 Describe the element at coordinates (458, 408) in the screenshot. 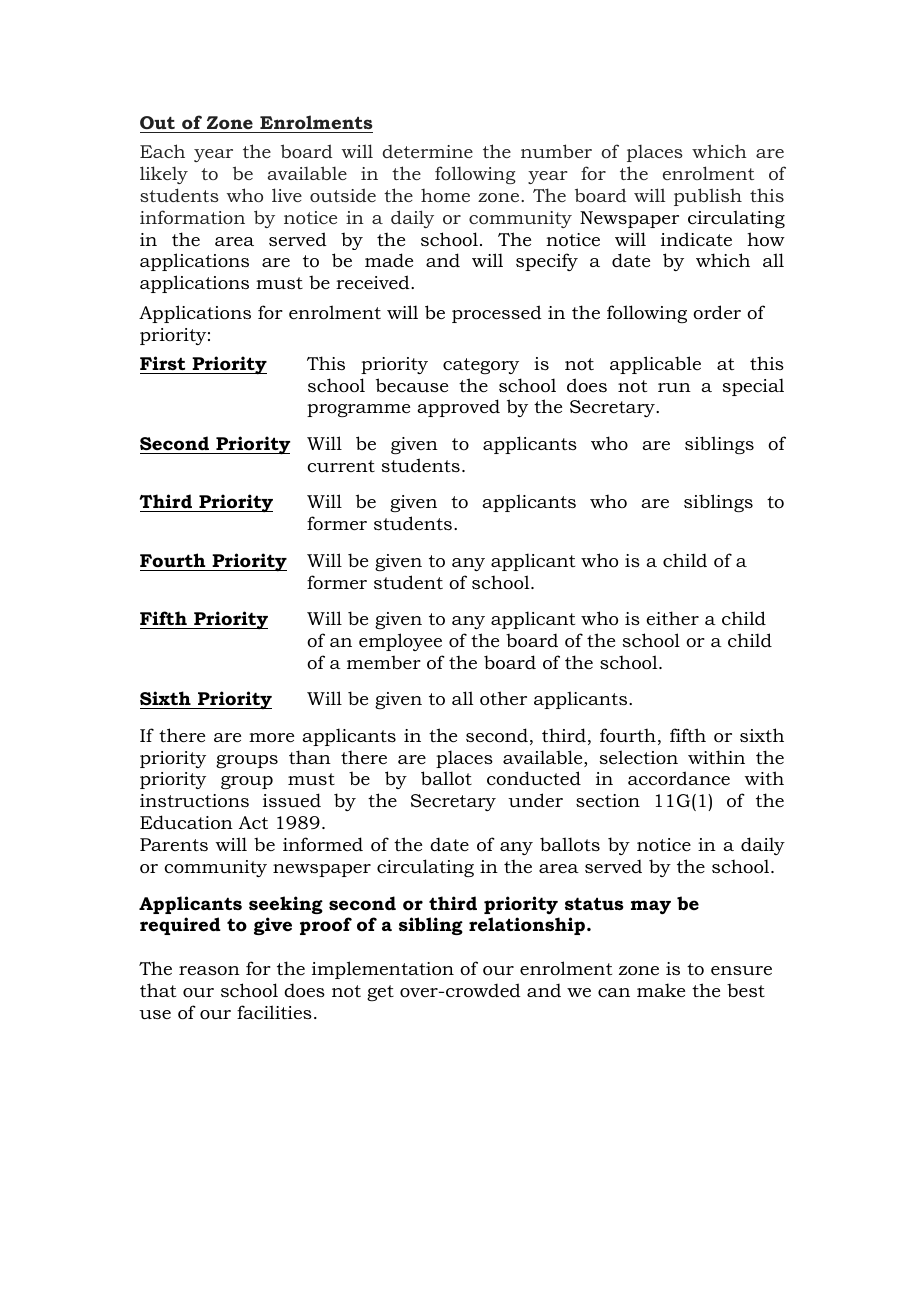

I see `approved` at that location.
